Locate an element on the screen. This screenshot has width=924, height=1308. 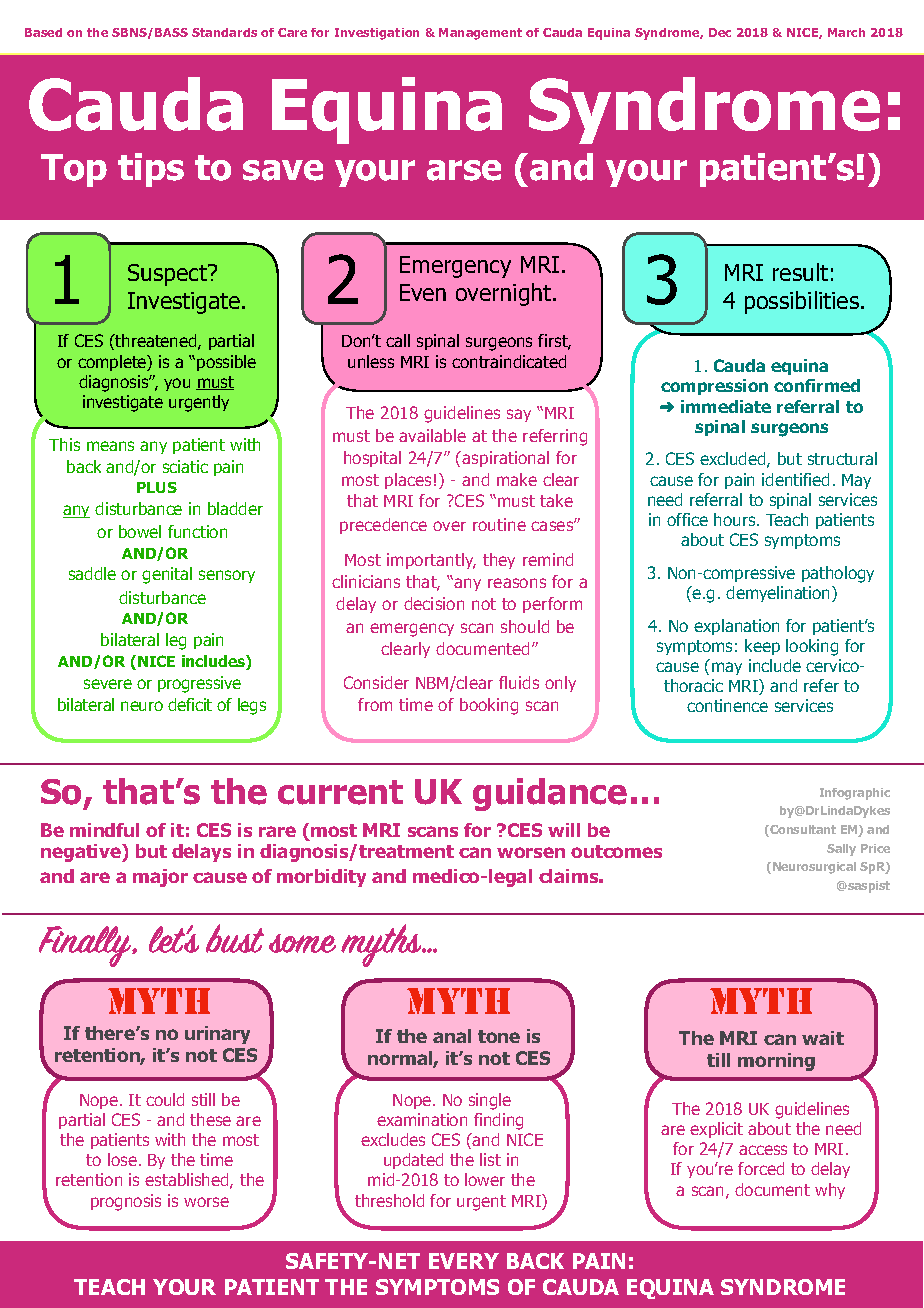
prognosis is located at coordinates (126, 1202).
